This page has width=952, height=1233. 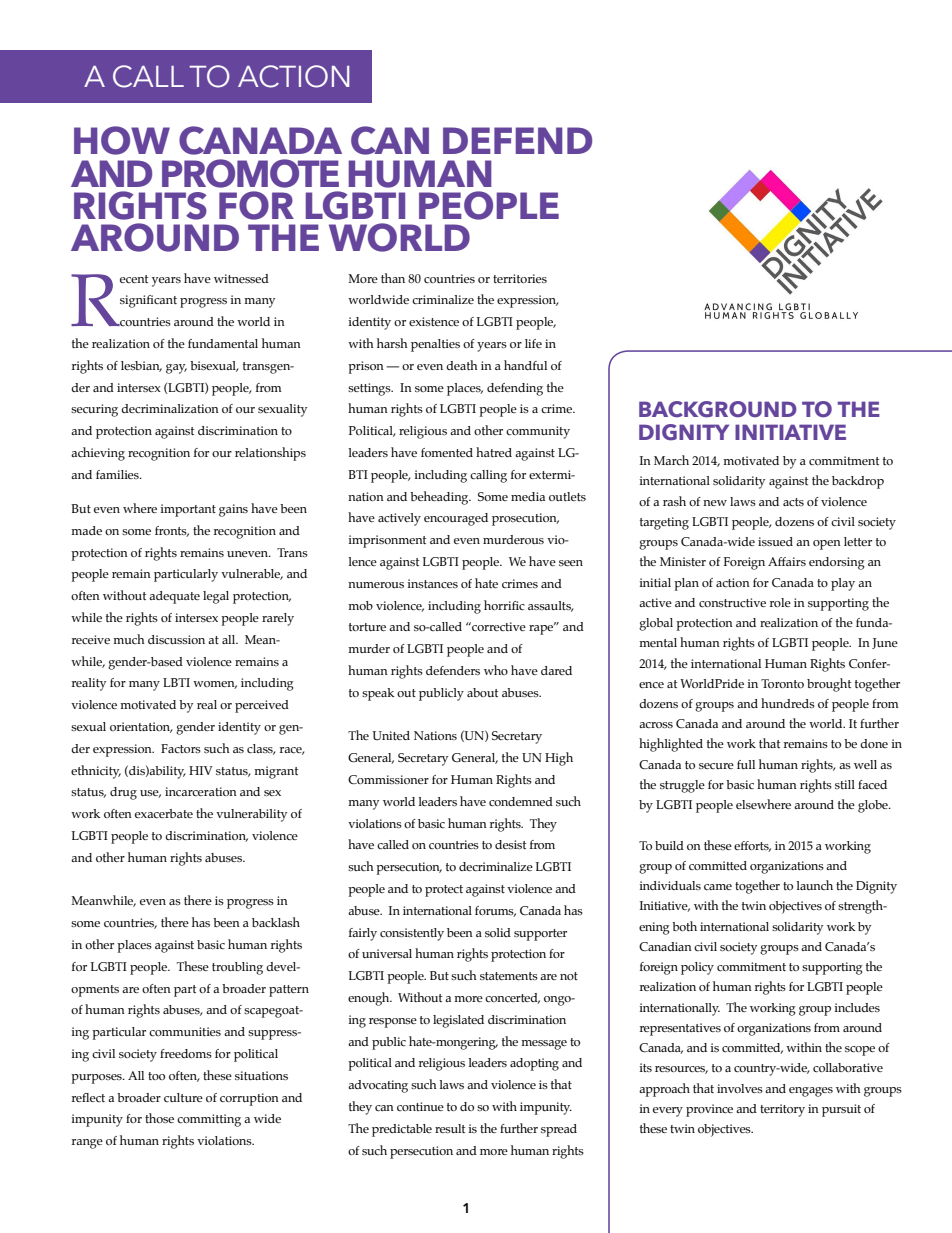 I want to click on territories, so click(x=520, y=278).
